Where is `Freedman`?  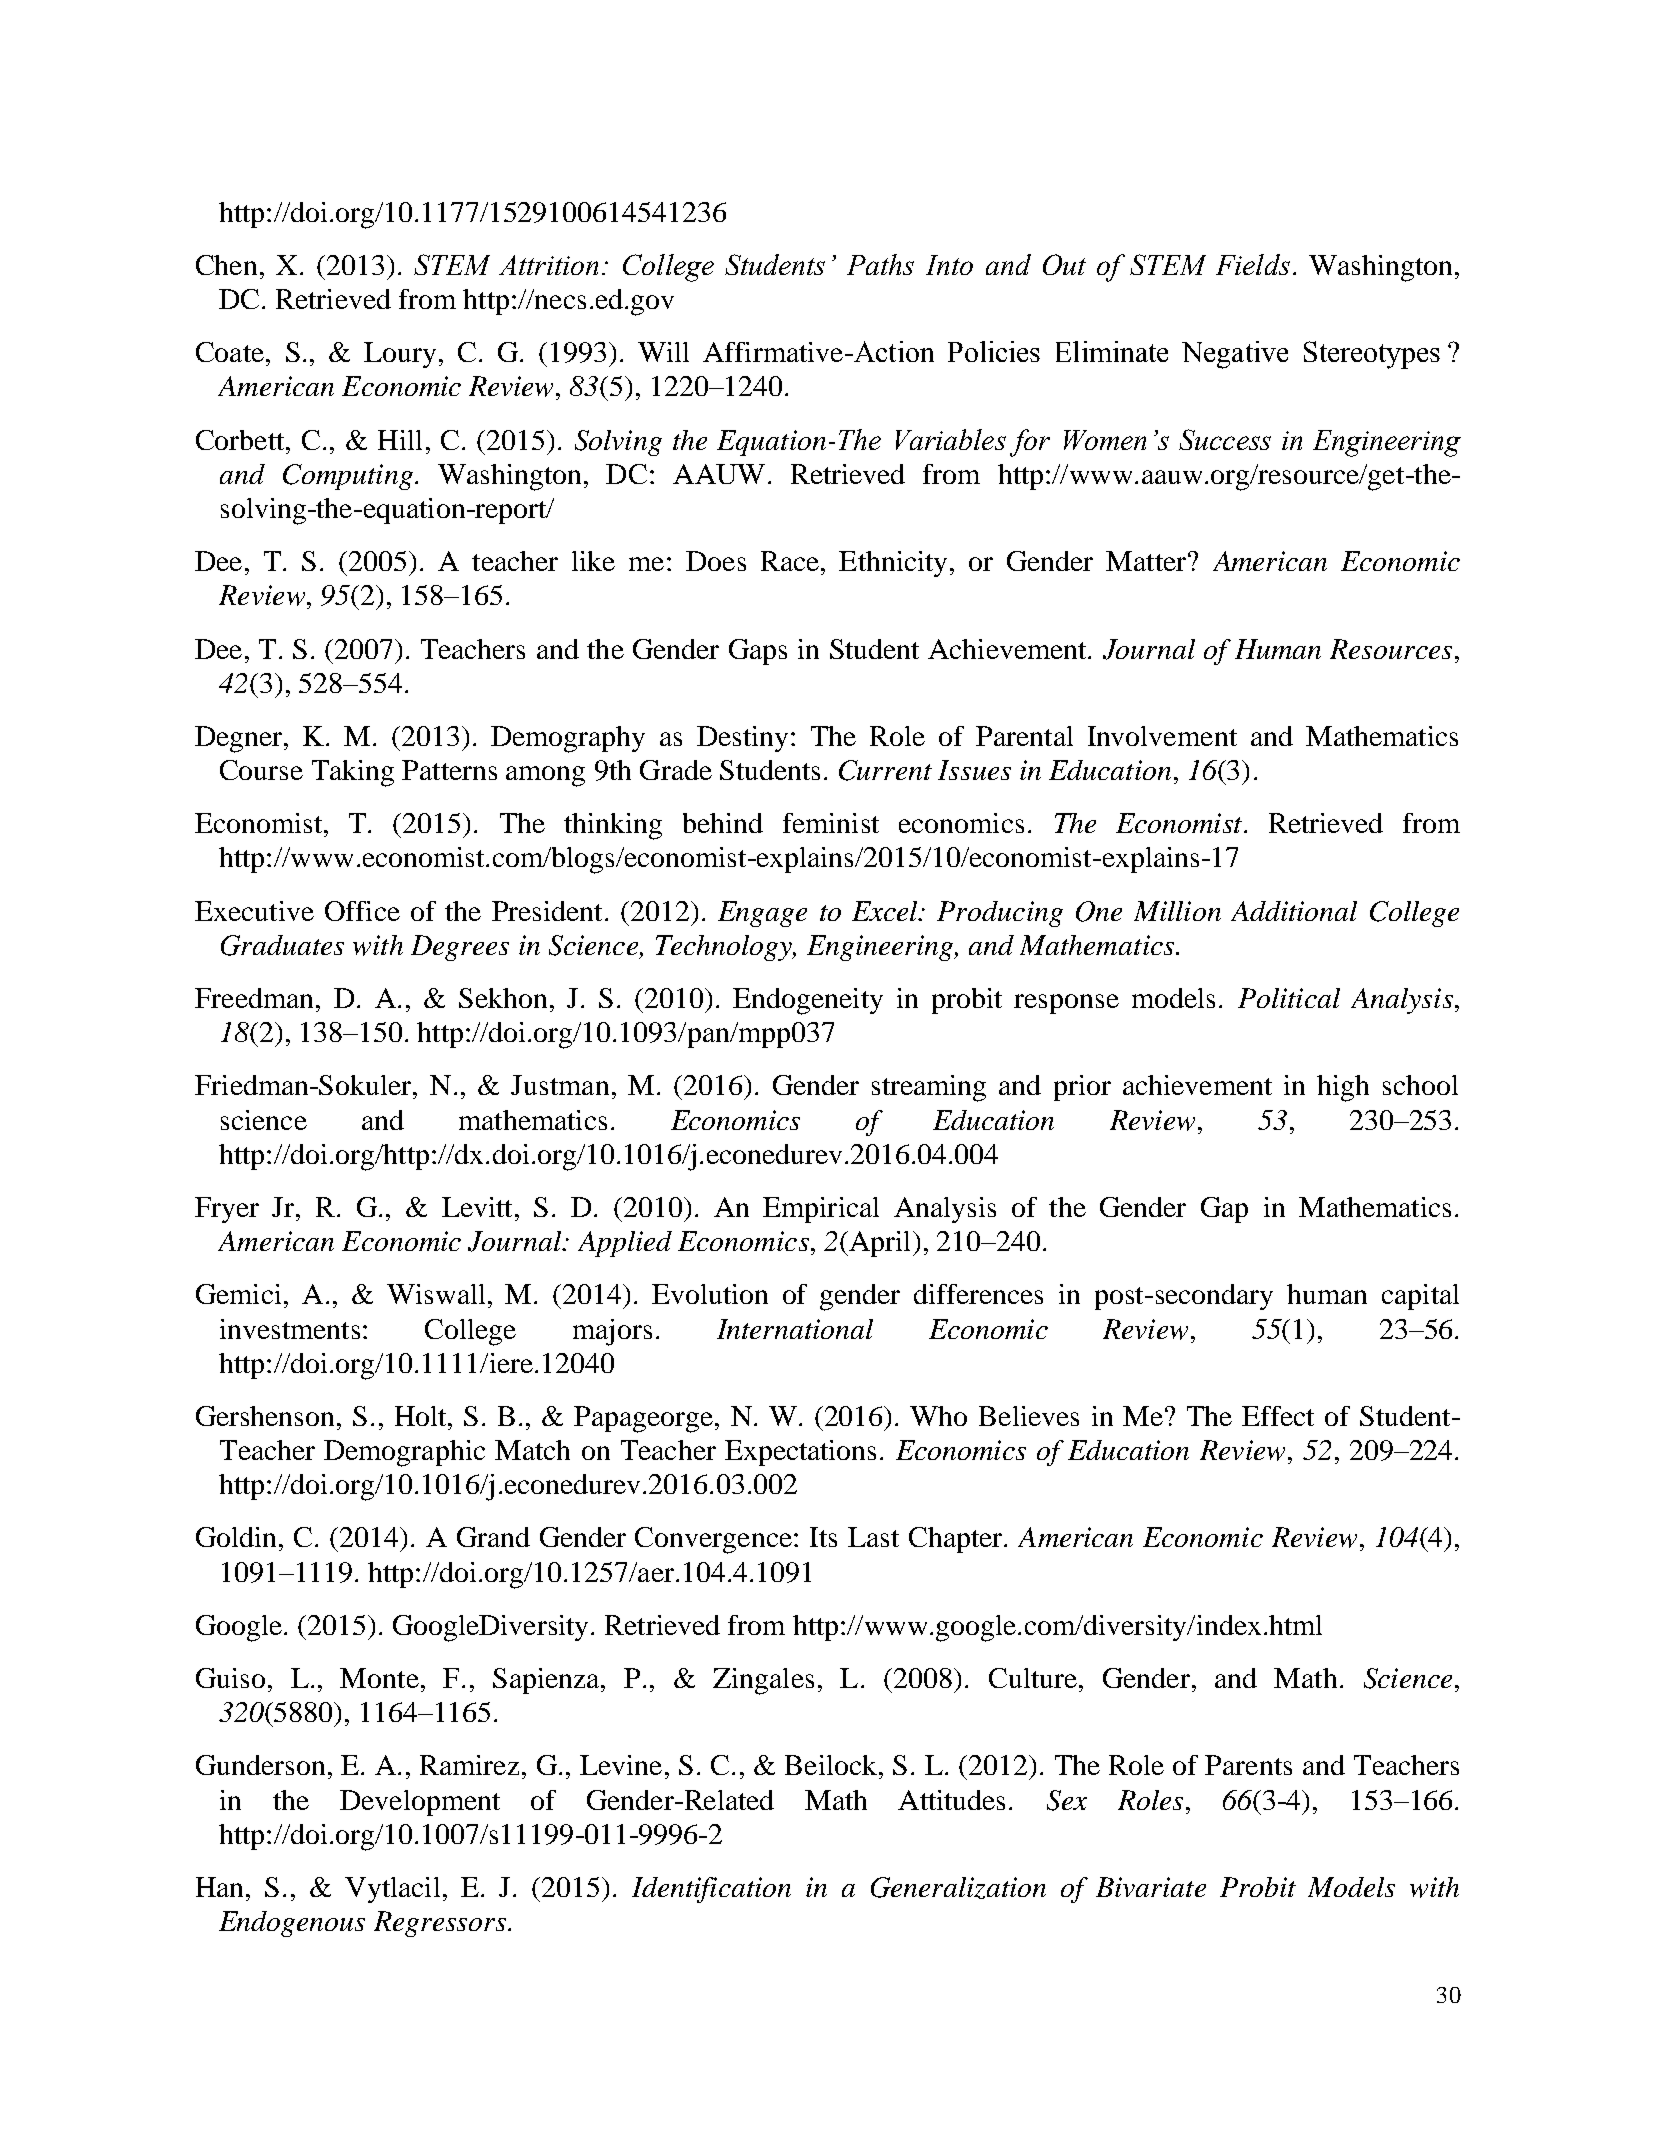
Freedman is located at coordinates (254, 998).
